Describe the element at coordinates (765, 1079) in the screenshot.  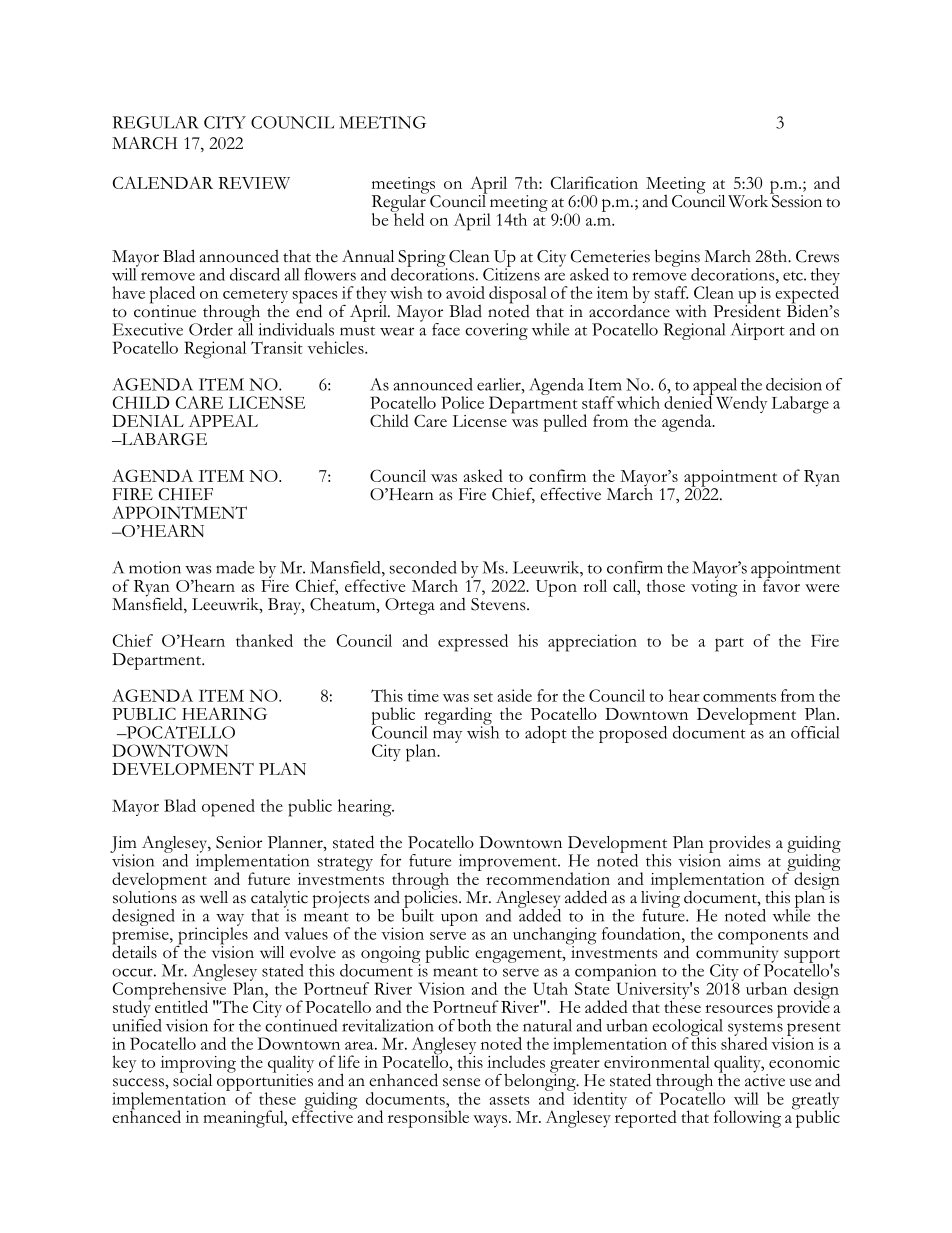
I see `active` at that location.
